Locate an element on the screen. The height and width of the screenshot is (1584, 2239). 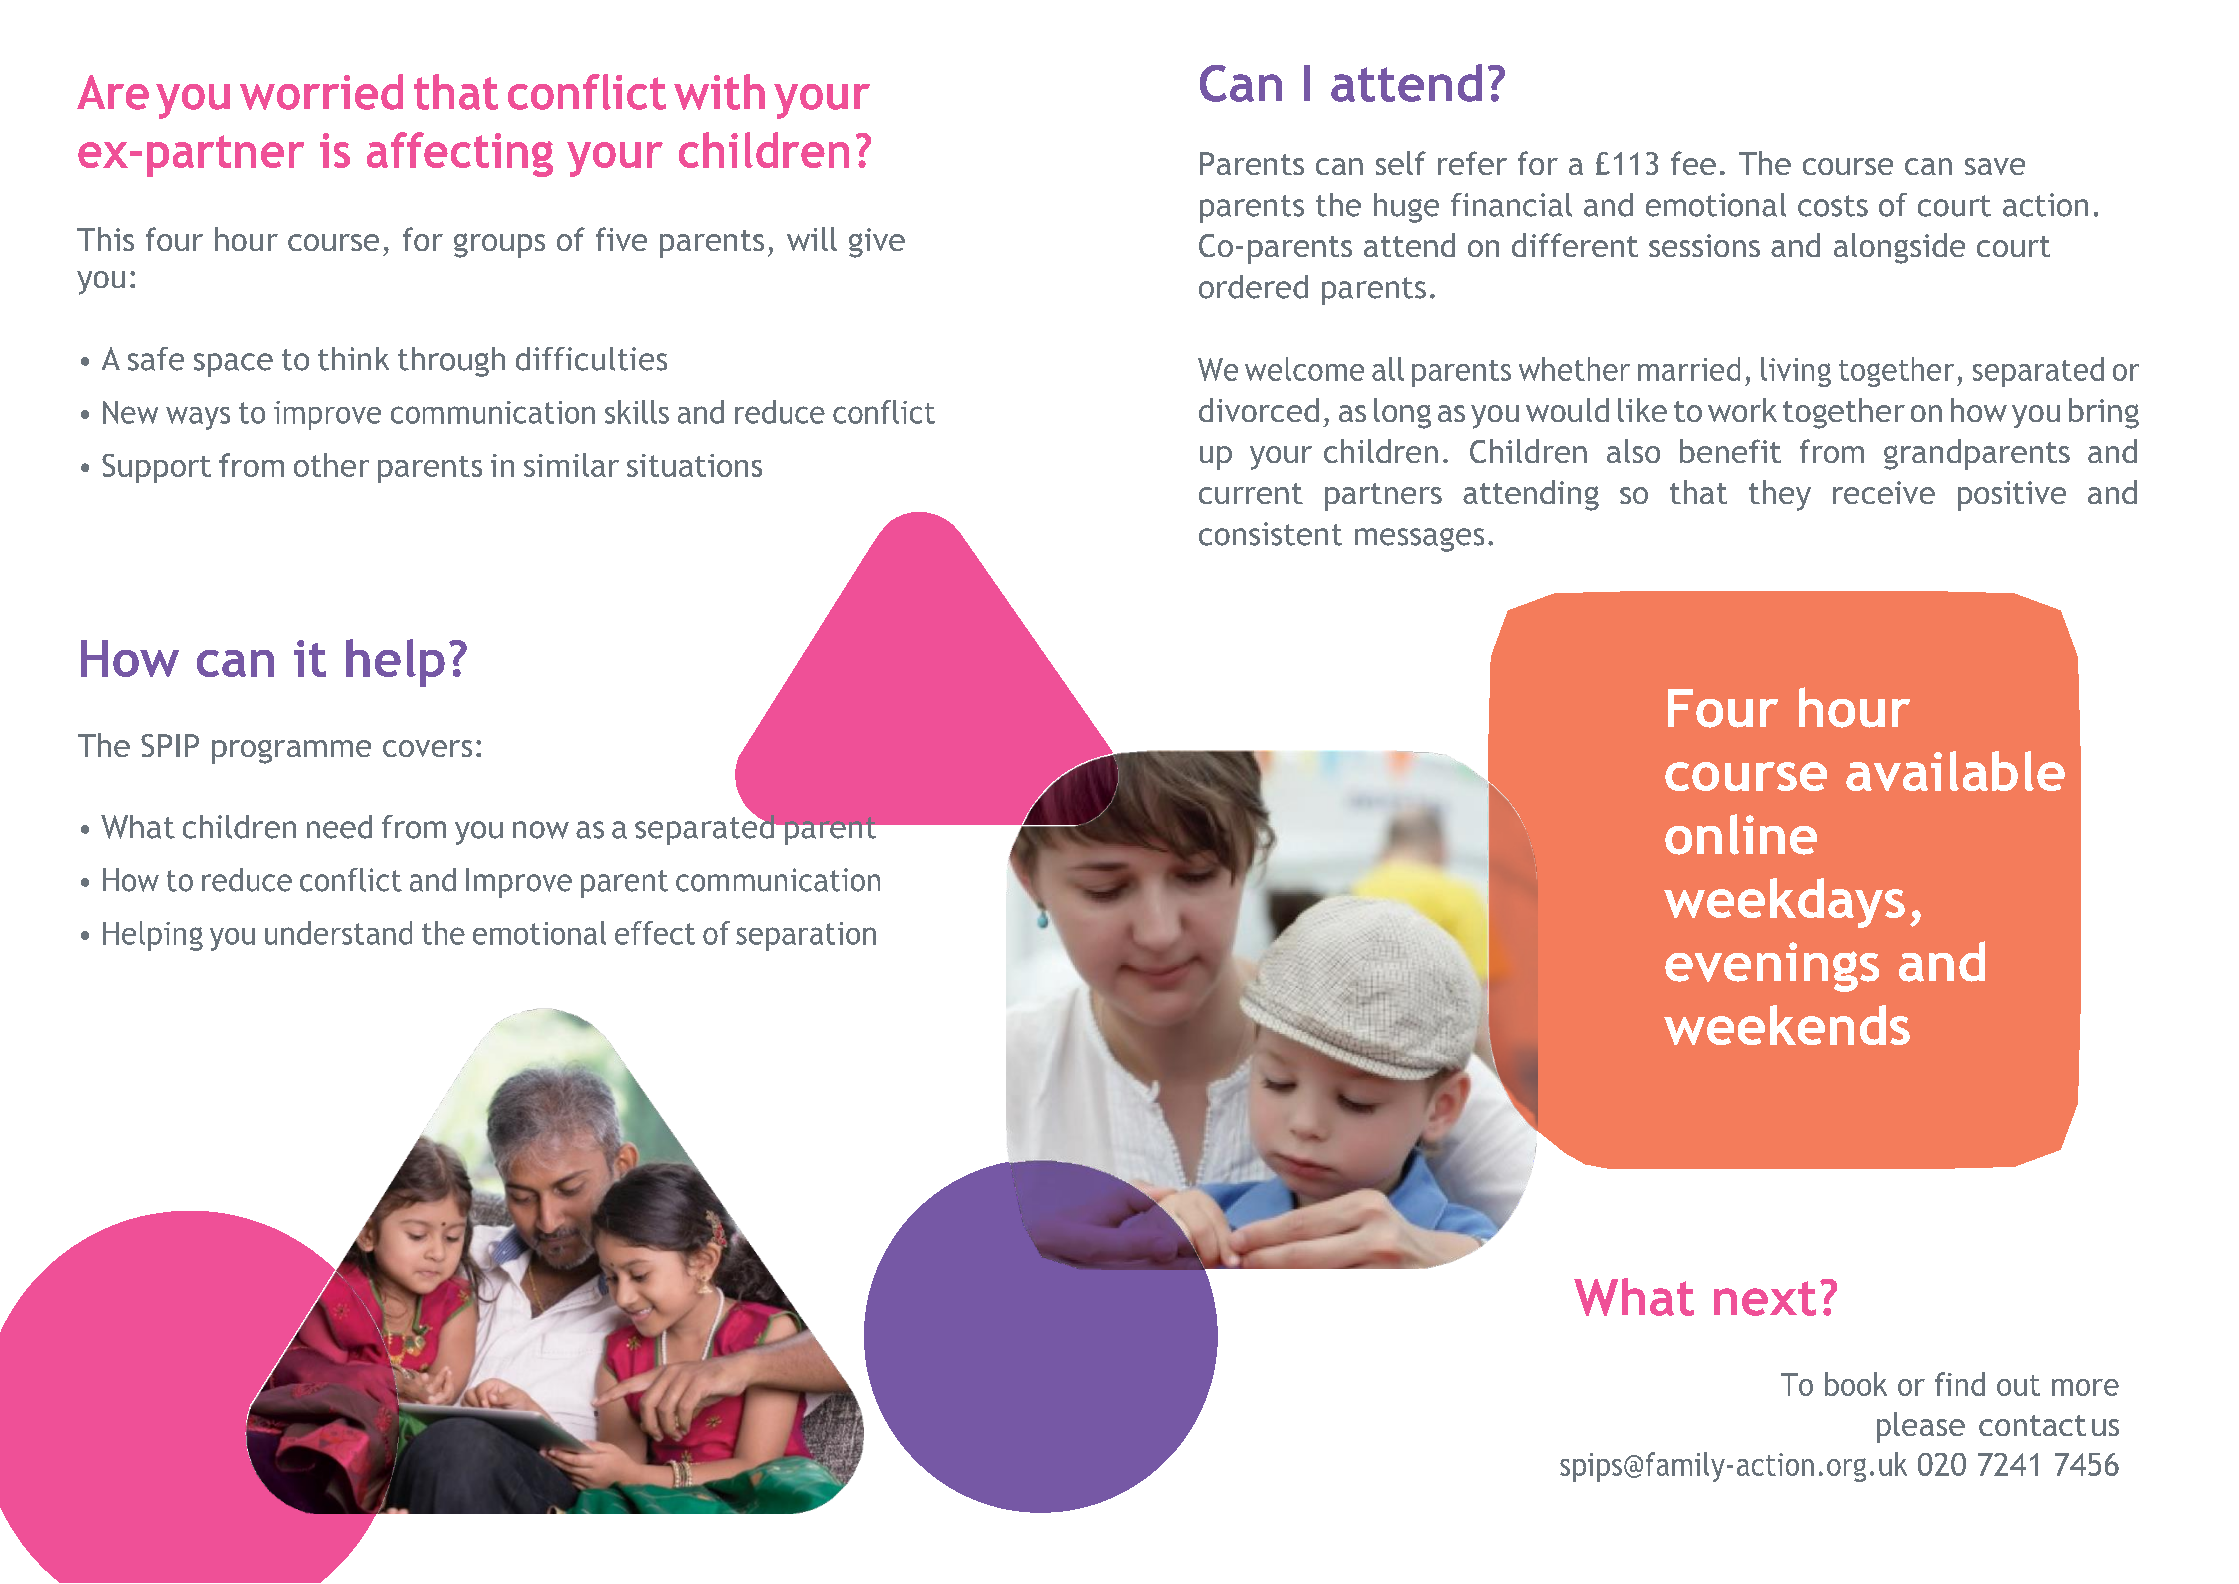
next is located at coordinates (1765, 1298).
